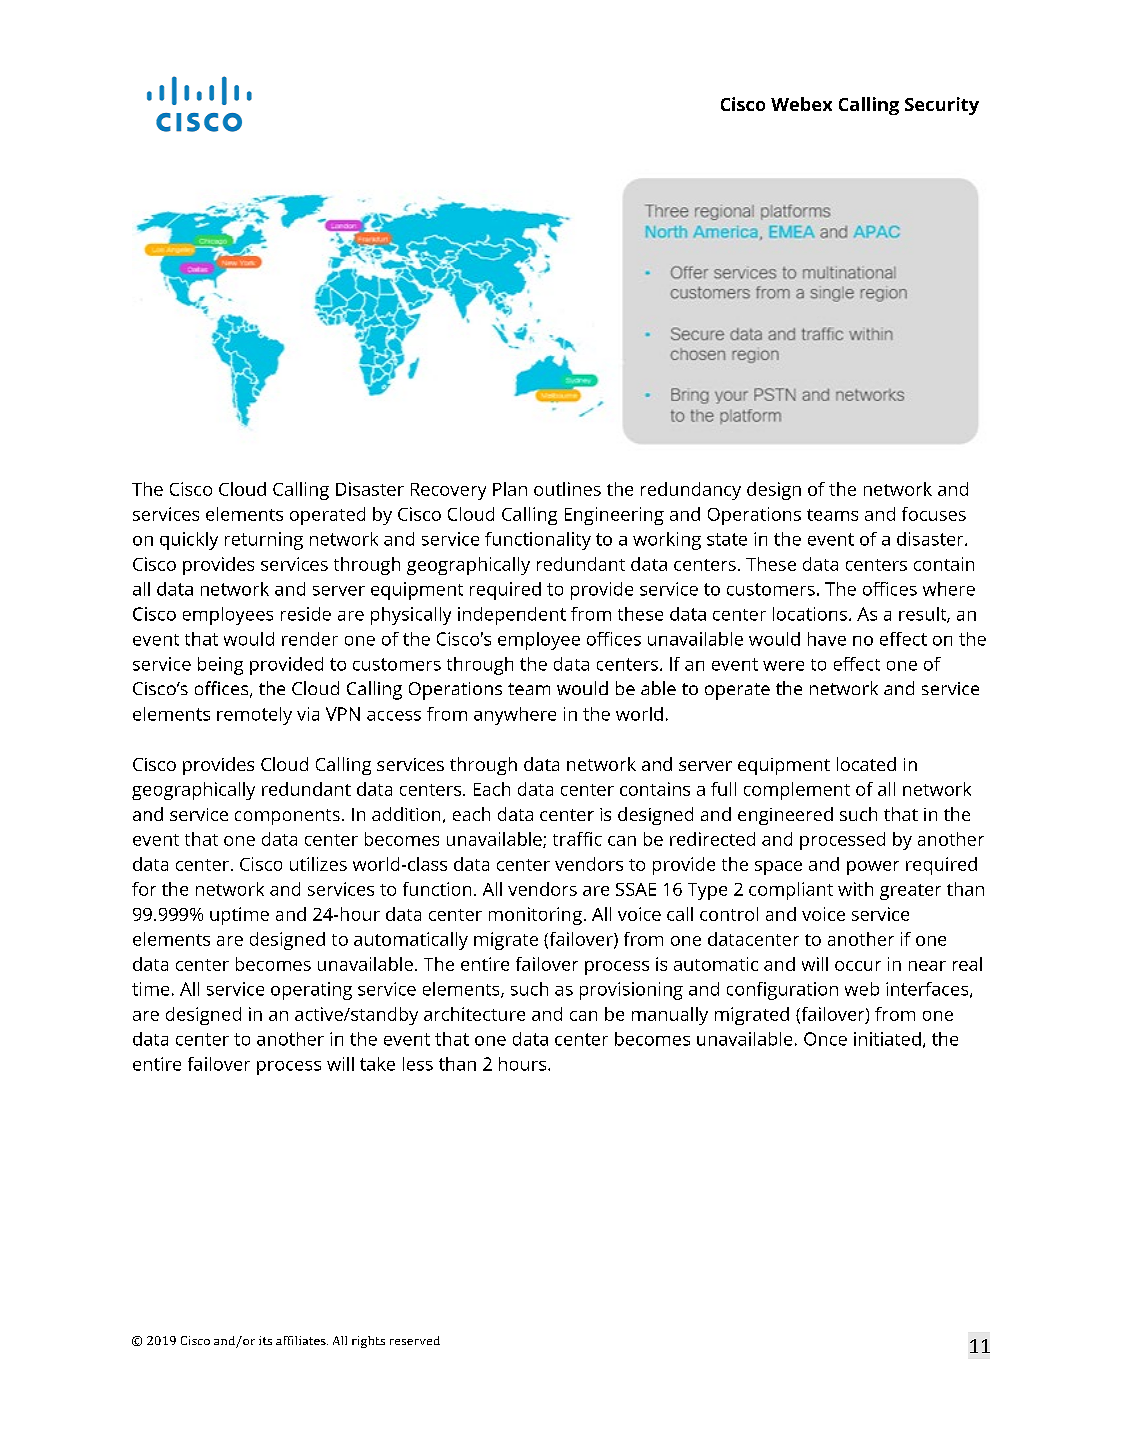  Describe the element at coordinates (264, 541) in the image. I see `returning` at that location.
